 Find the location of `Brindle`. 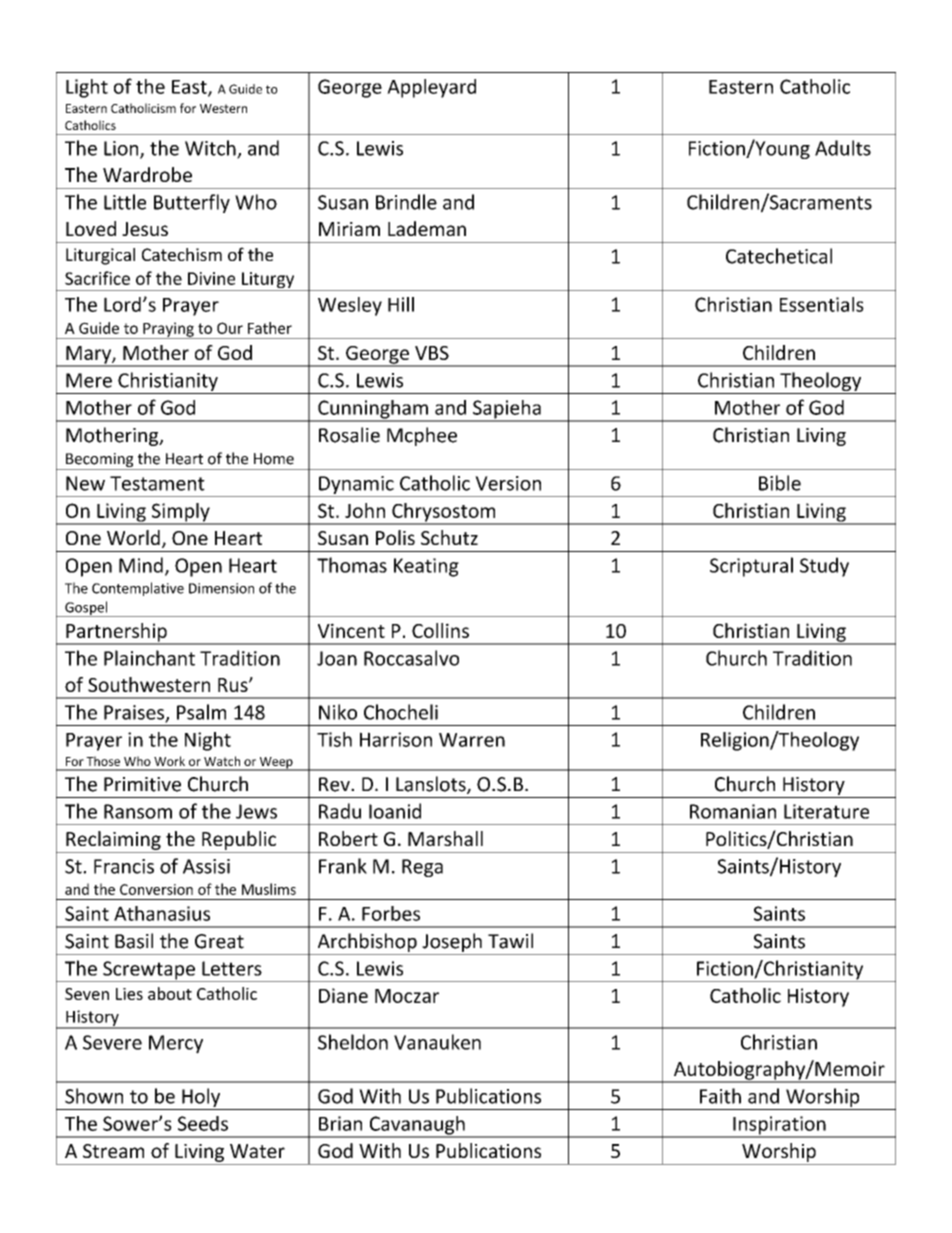

Brindle is located at coordinates (406, 202).
